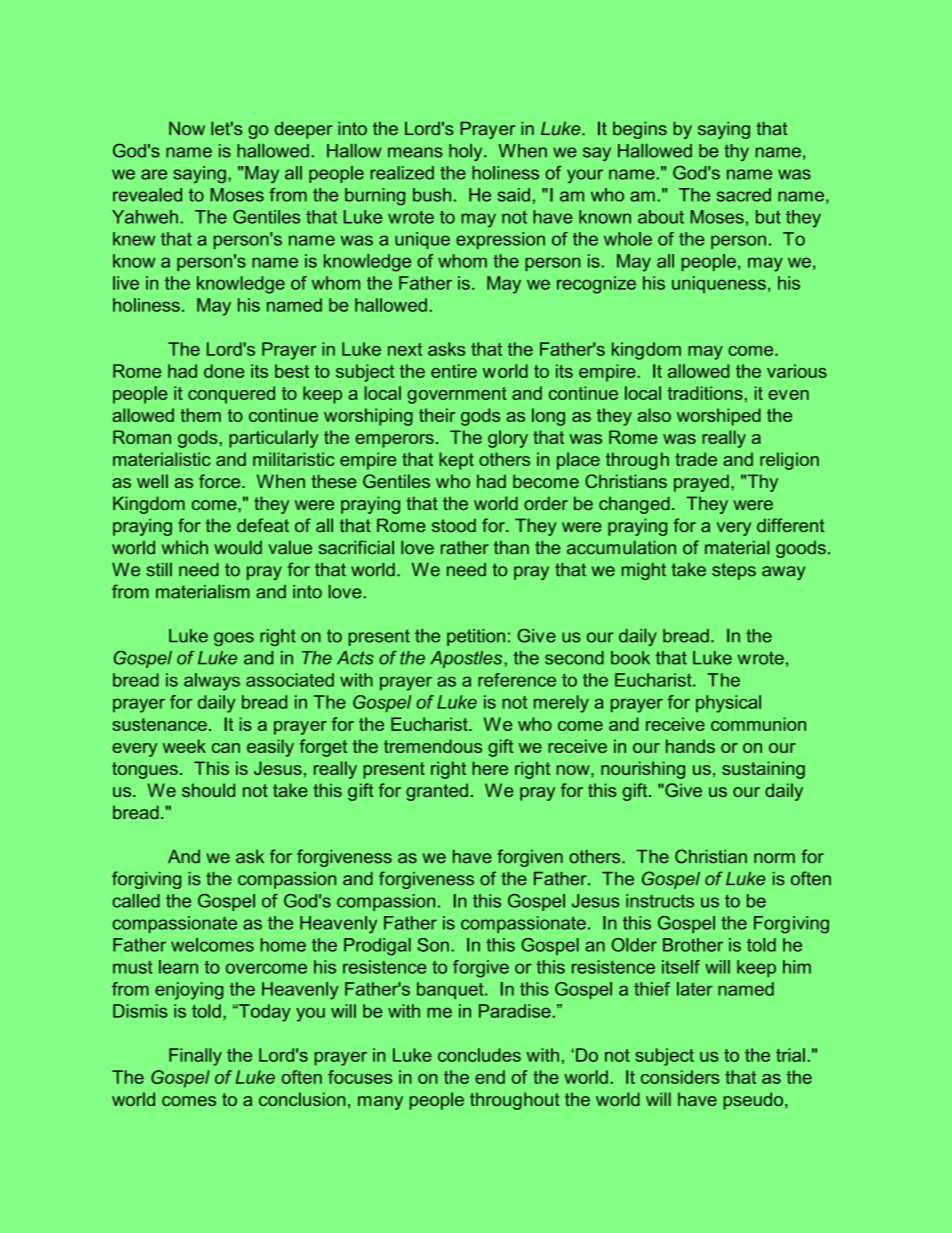 The height and width of the page is (1233, 952). I want to click on considers, so click(680, 1077).
